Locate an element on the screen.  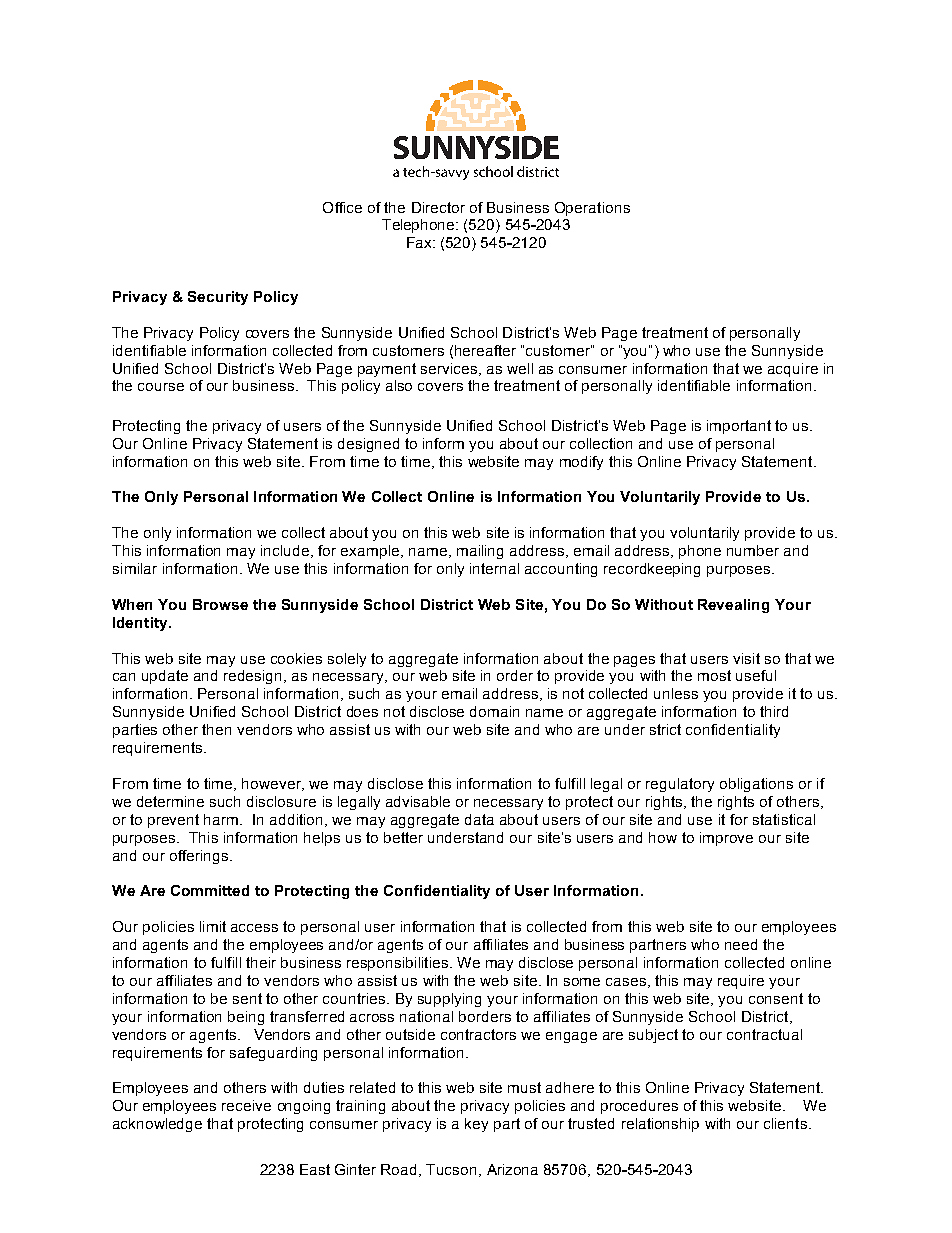
relationship is located at coordinates (660, 1125).
